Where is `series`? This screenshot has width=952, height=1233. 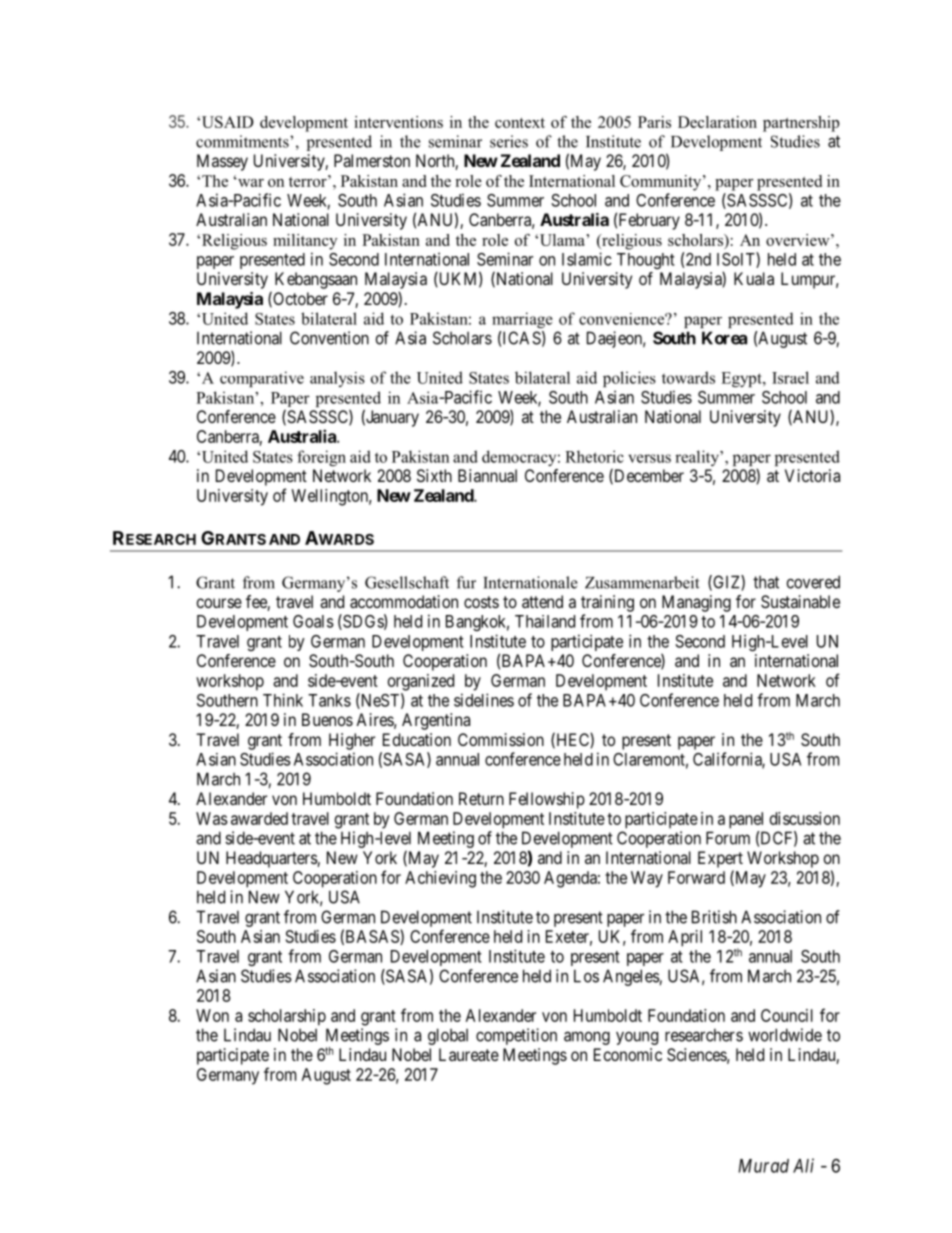 series is located at coordinates (509, 141).
